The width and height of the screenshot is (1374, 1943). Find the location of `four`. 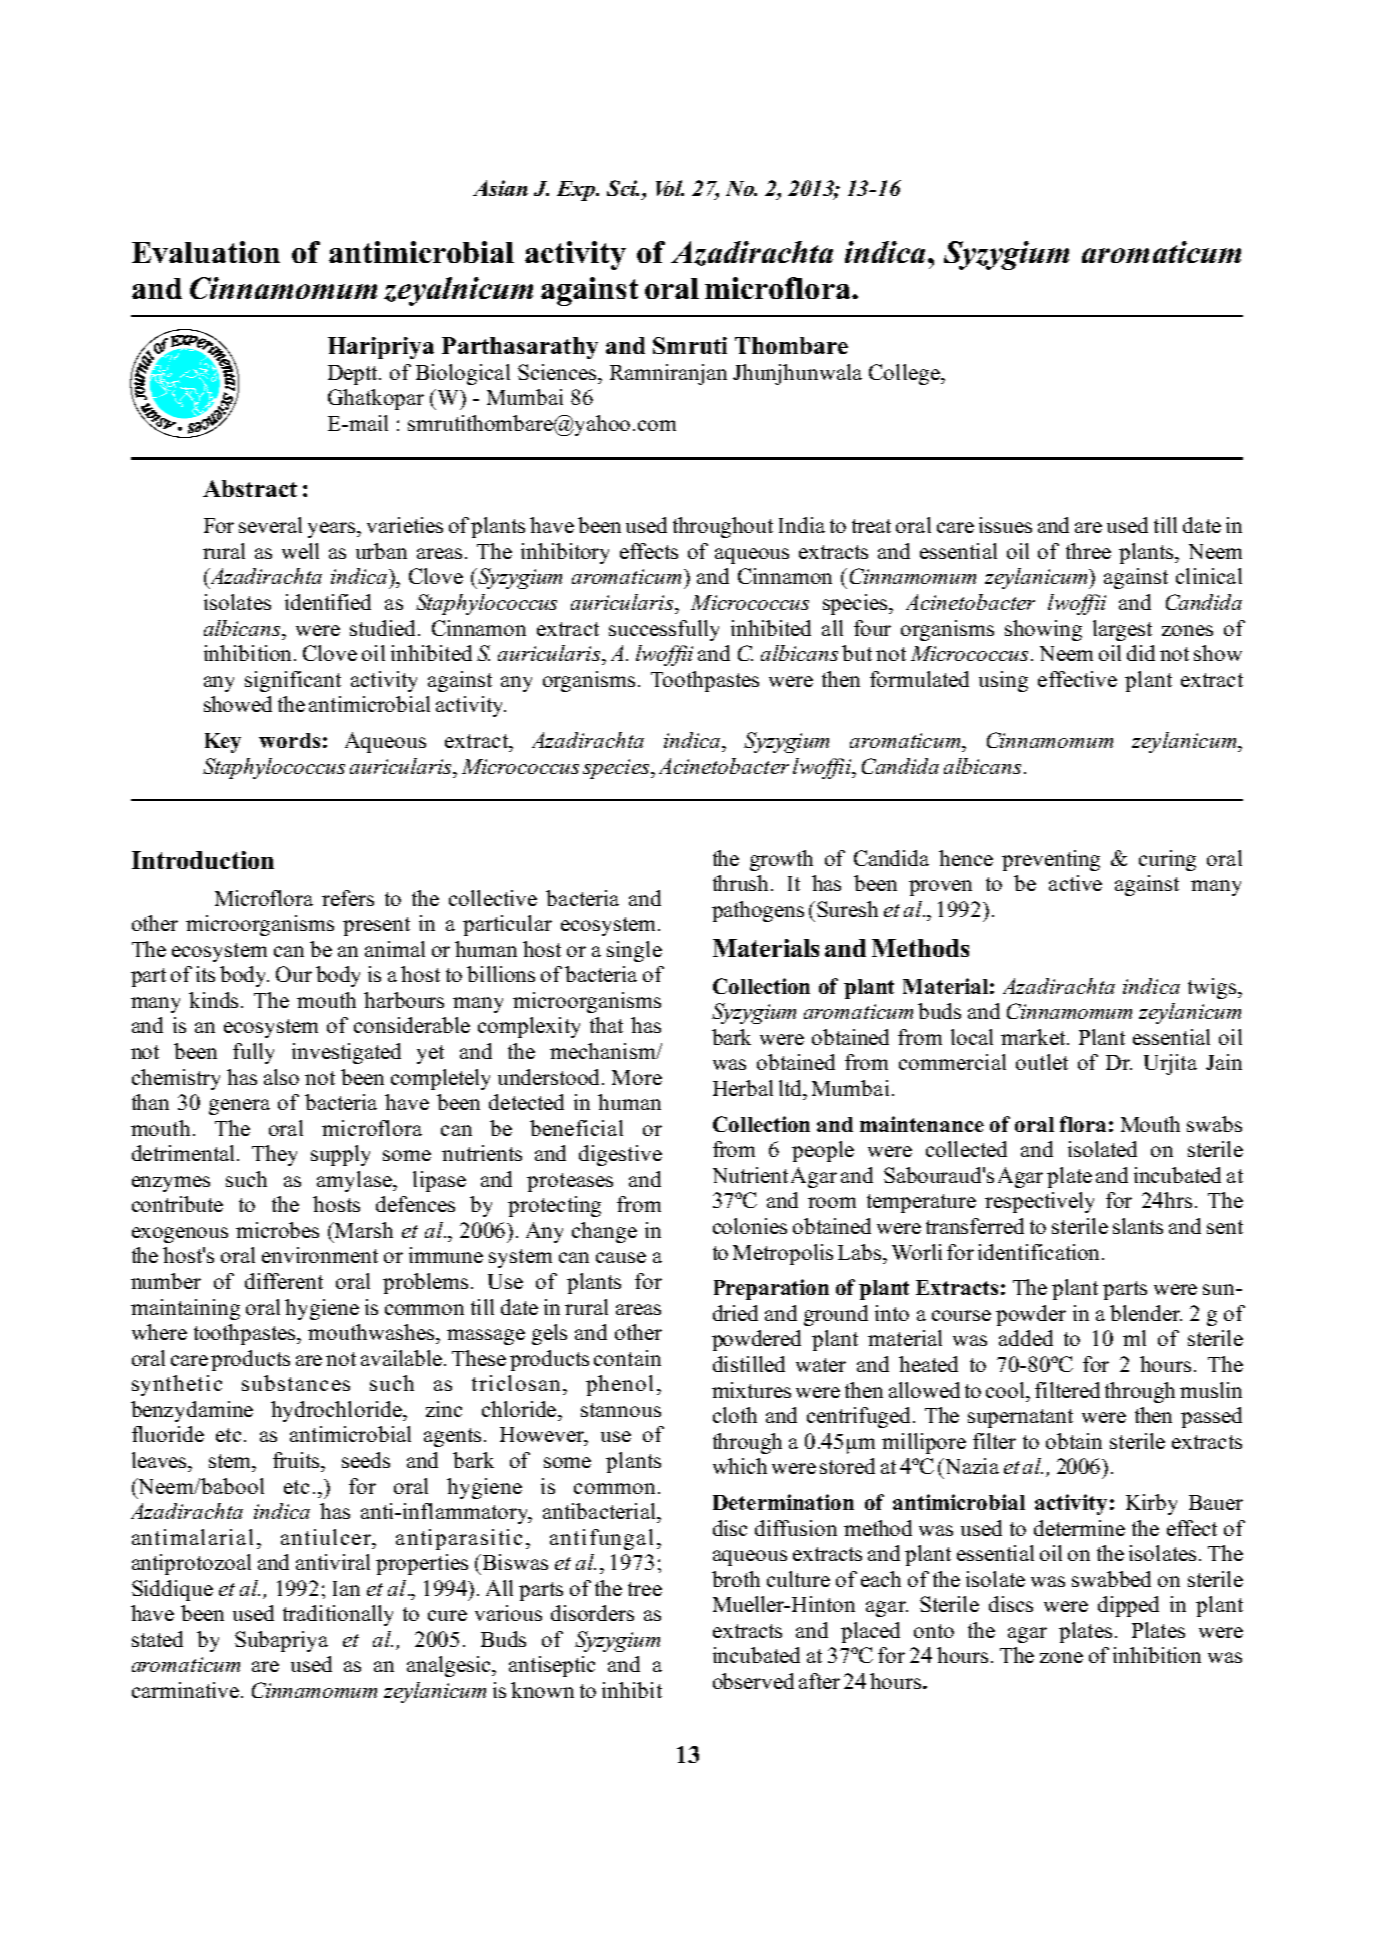

four is located at coordinates (872, 628).
